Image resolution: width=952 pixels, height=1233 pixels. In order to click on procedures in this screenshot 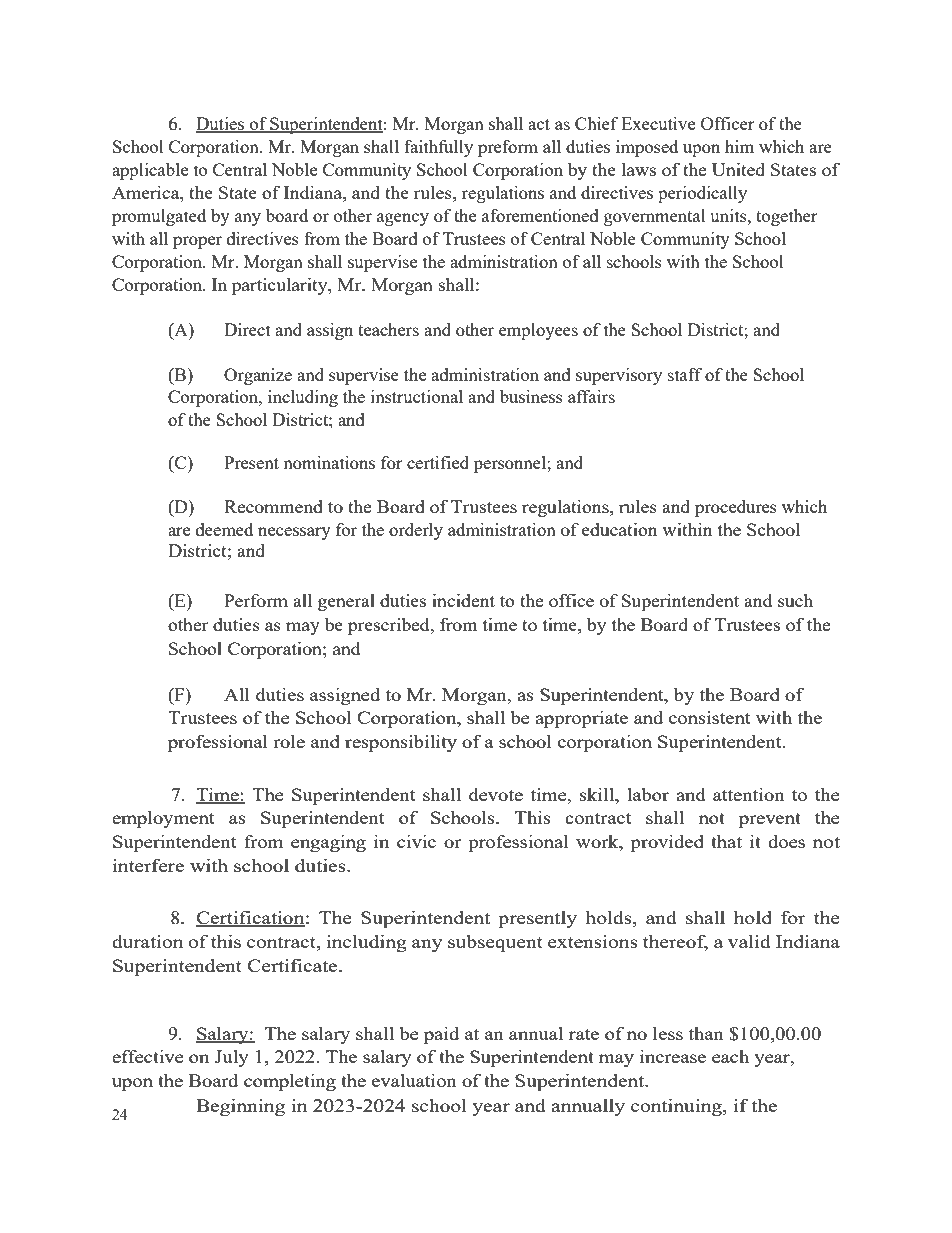, I will do `click(736, 508)`.
